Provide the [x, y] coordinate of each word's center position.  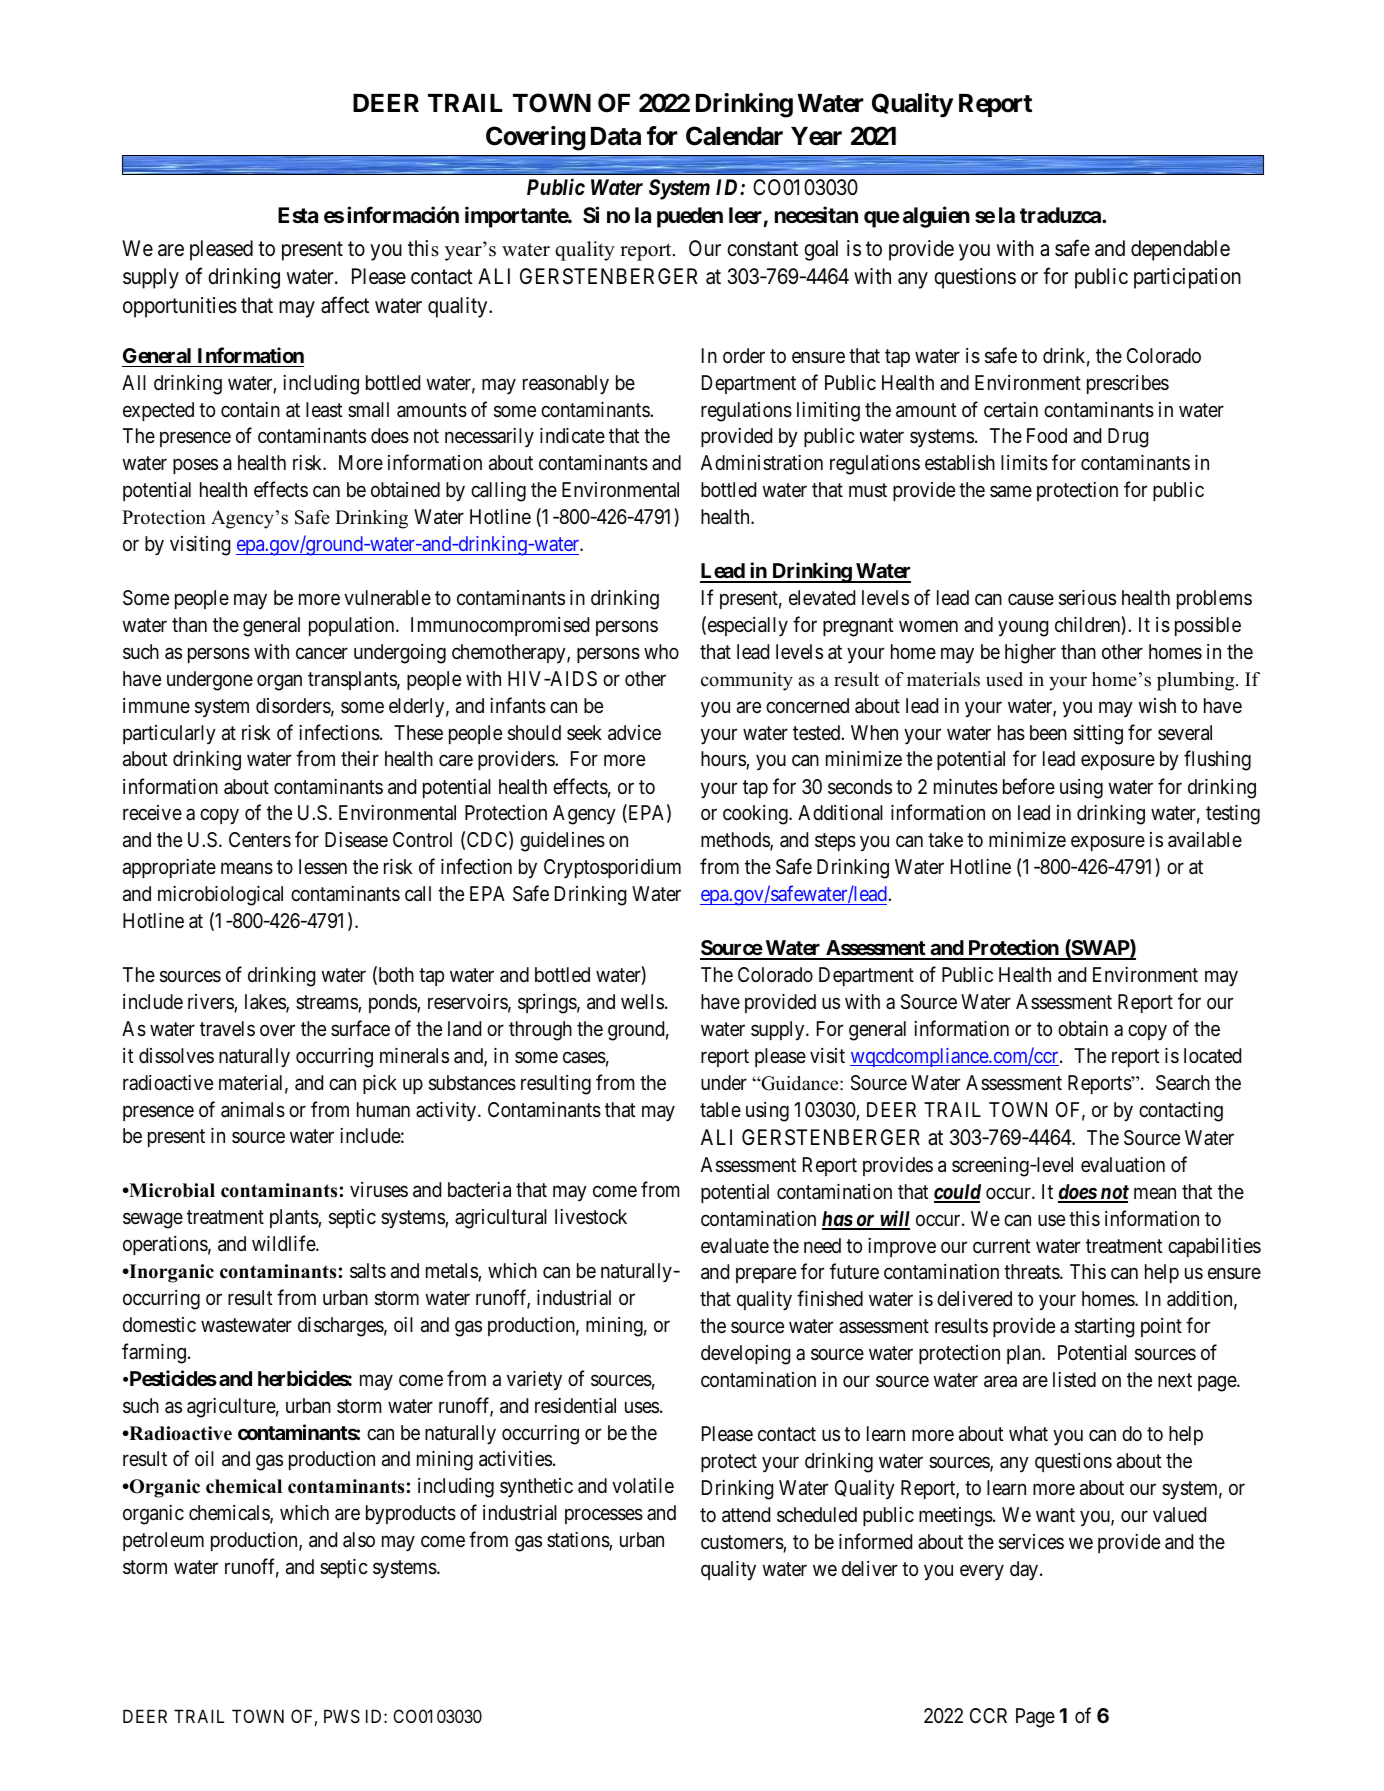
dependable [1180, 250]
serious [1087, 598]
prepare [766, 1275]
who [661, 651]
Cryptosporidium [612, 869]
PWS [342, 1716]
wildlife [284, 1243]
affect [345, 305]
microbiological [220, 896]
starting [1104, 1328]
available [1205, 840]
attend [746, 1515]
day [1025, 1571]
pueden [690, 217]
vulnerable [387, 597]
